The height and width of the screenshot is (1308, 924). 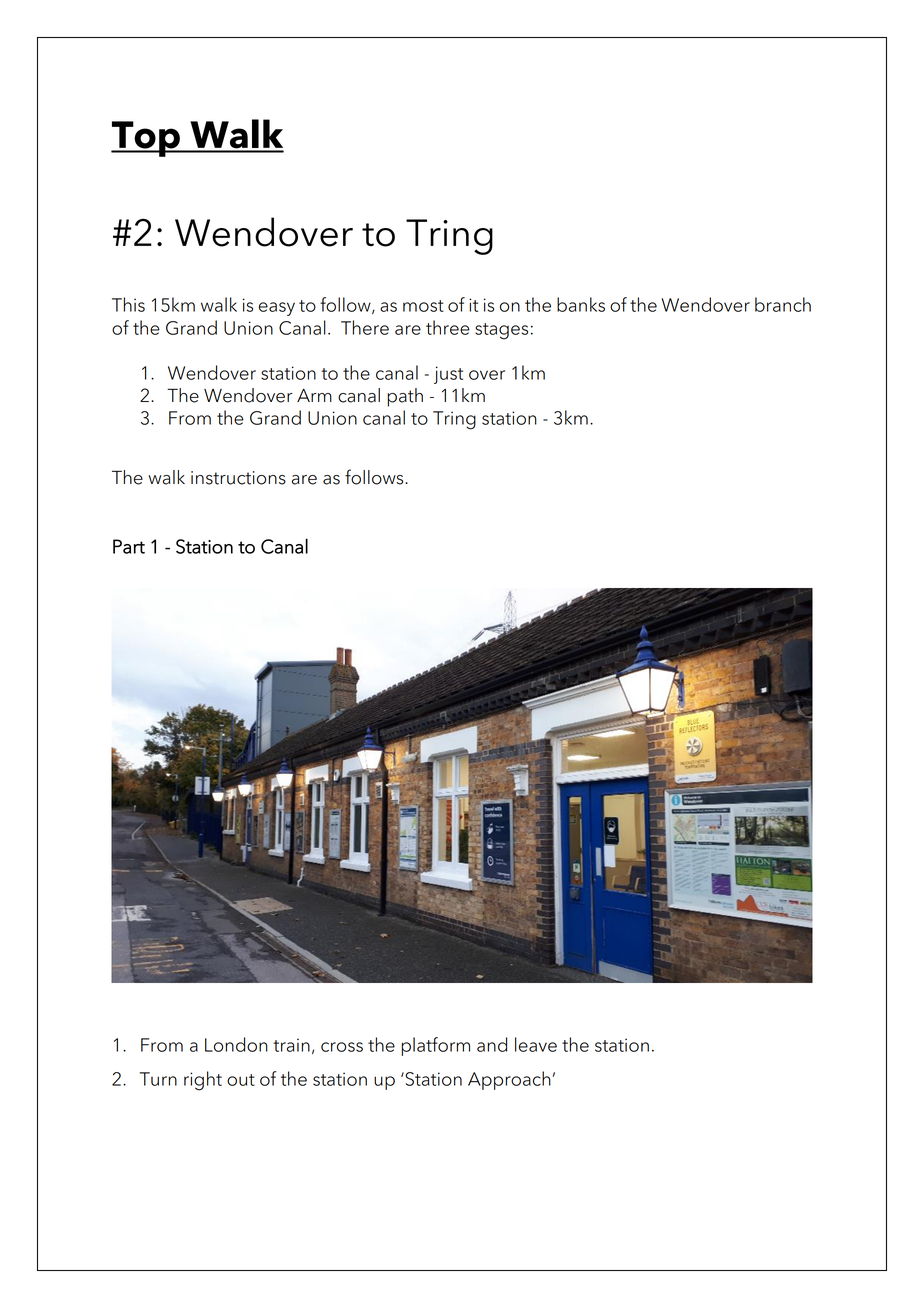 I want to click on Top, so click(x=146, y=139).
